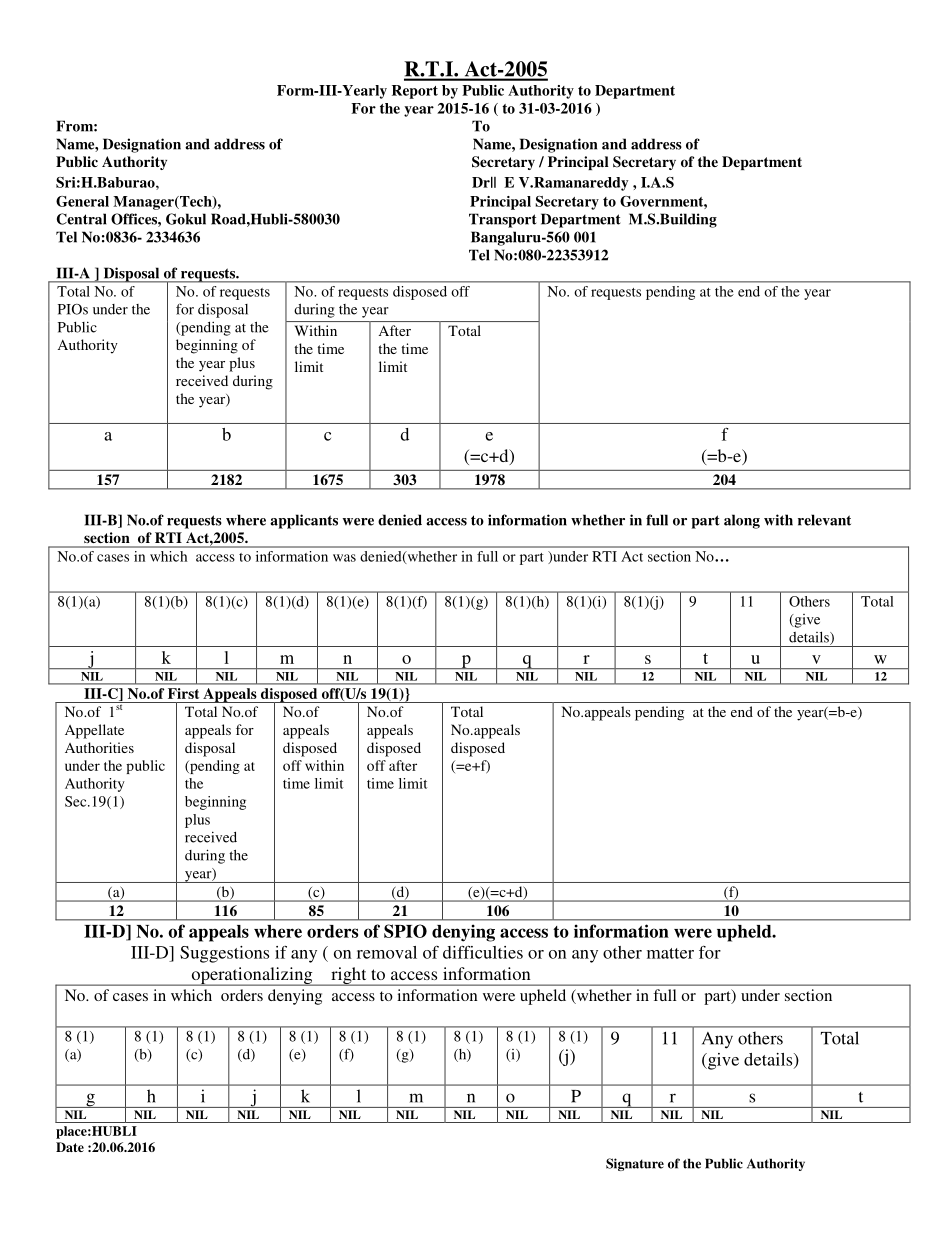  Describe the element at coordinates (483, 952) in the document. I see `difficulties` at that location.
